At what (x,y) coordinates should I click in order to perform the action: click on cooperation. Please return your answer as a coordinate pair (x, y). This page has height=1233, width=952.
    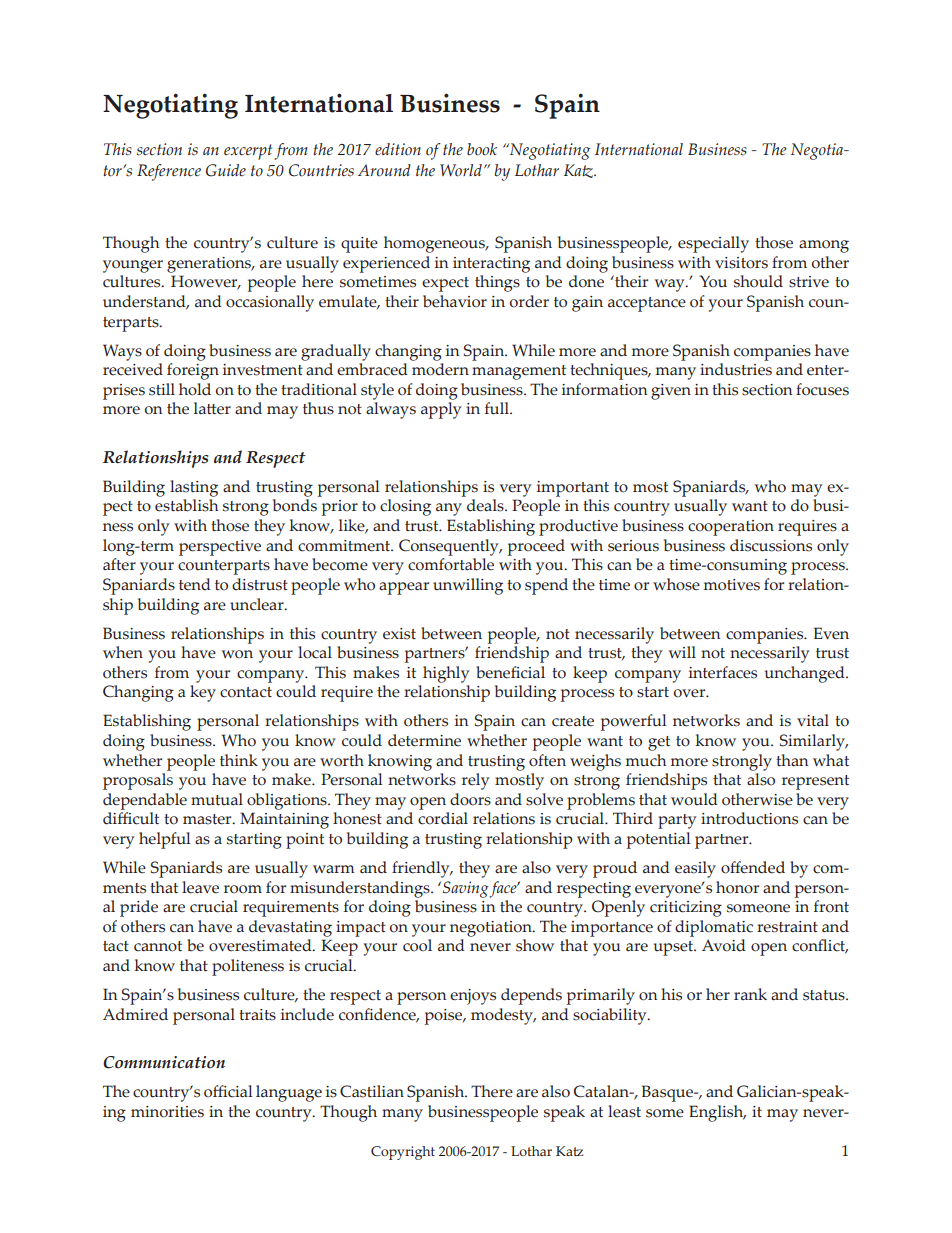
    Looking at the image, I should click on (731, 528).
